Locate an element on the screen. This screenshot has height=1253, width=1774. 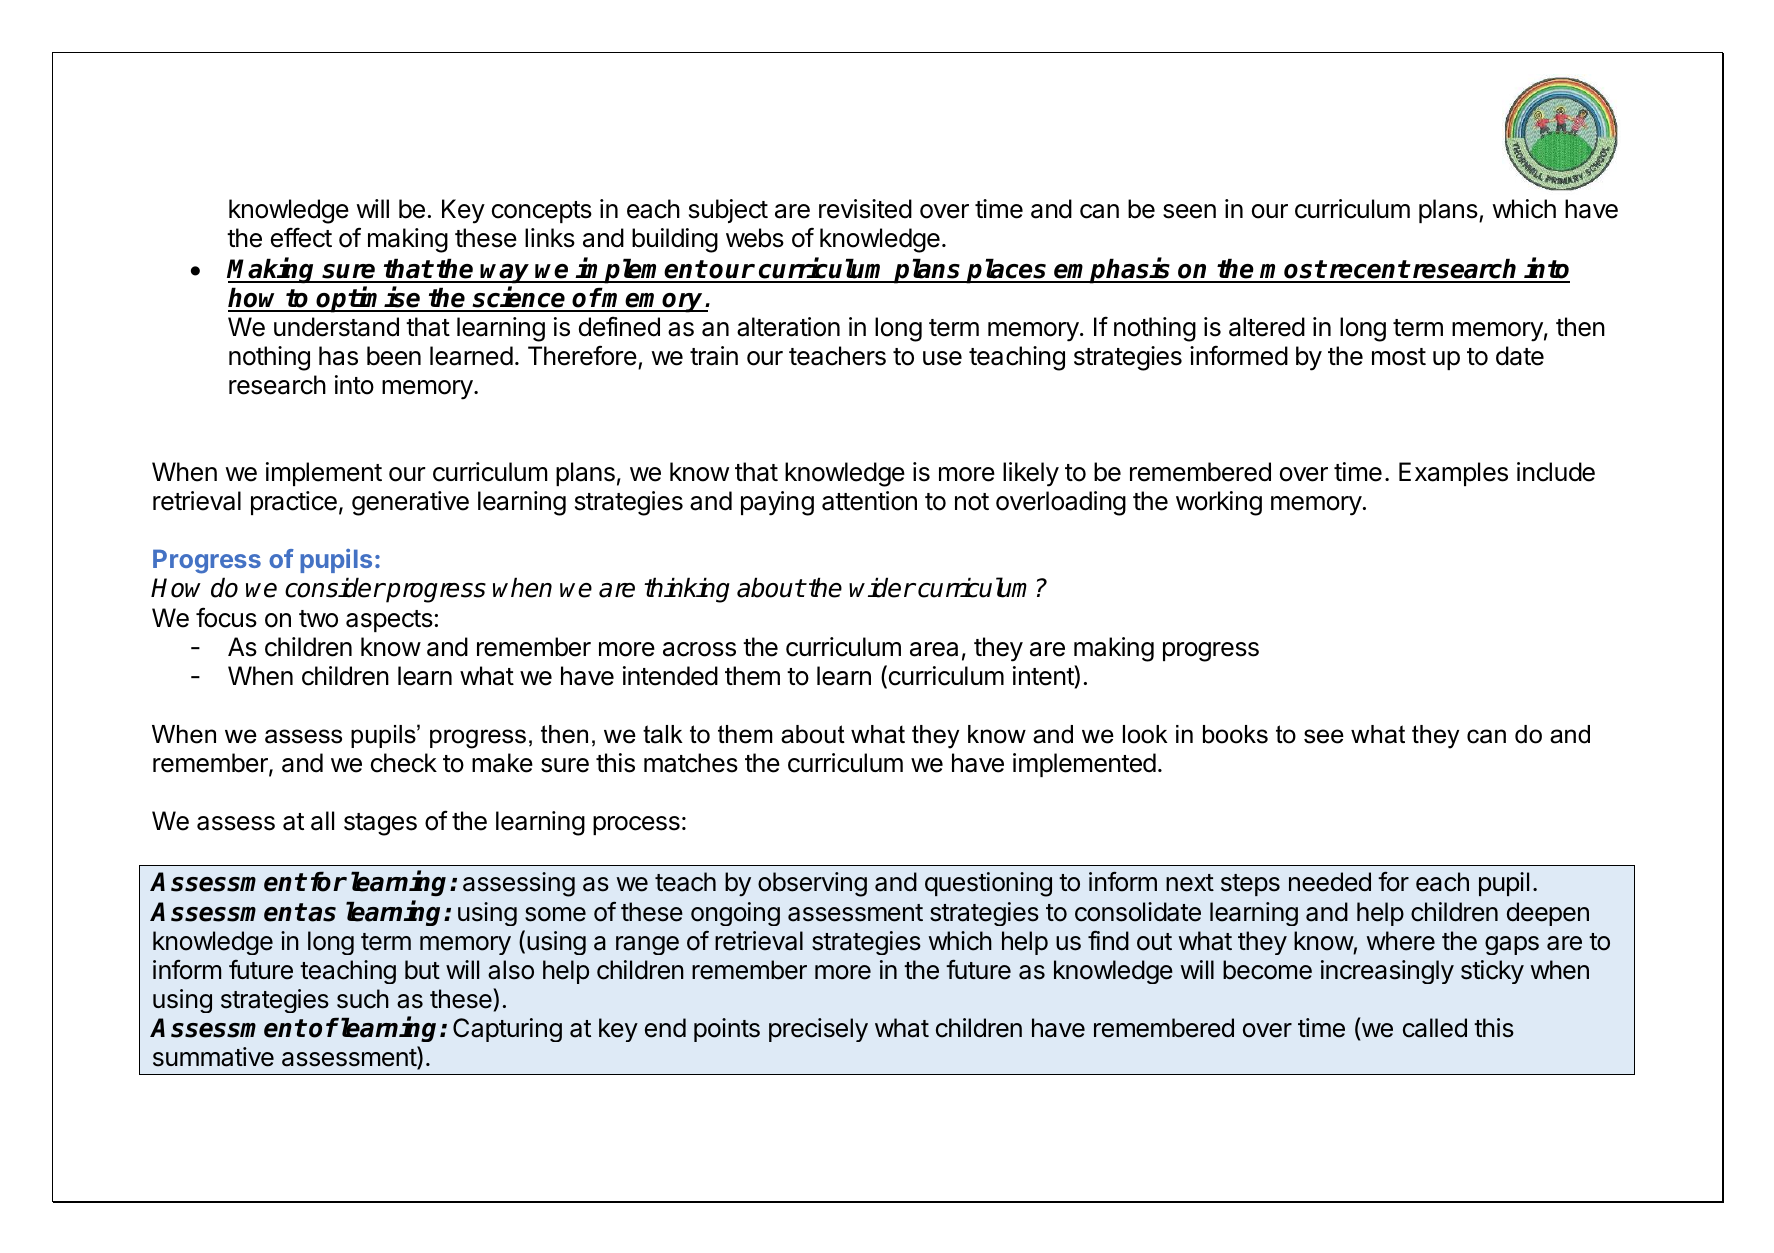
effect is located at coordinates (301, 237).
